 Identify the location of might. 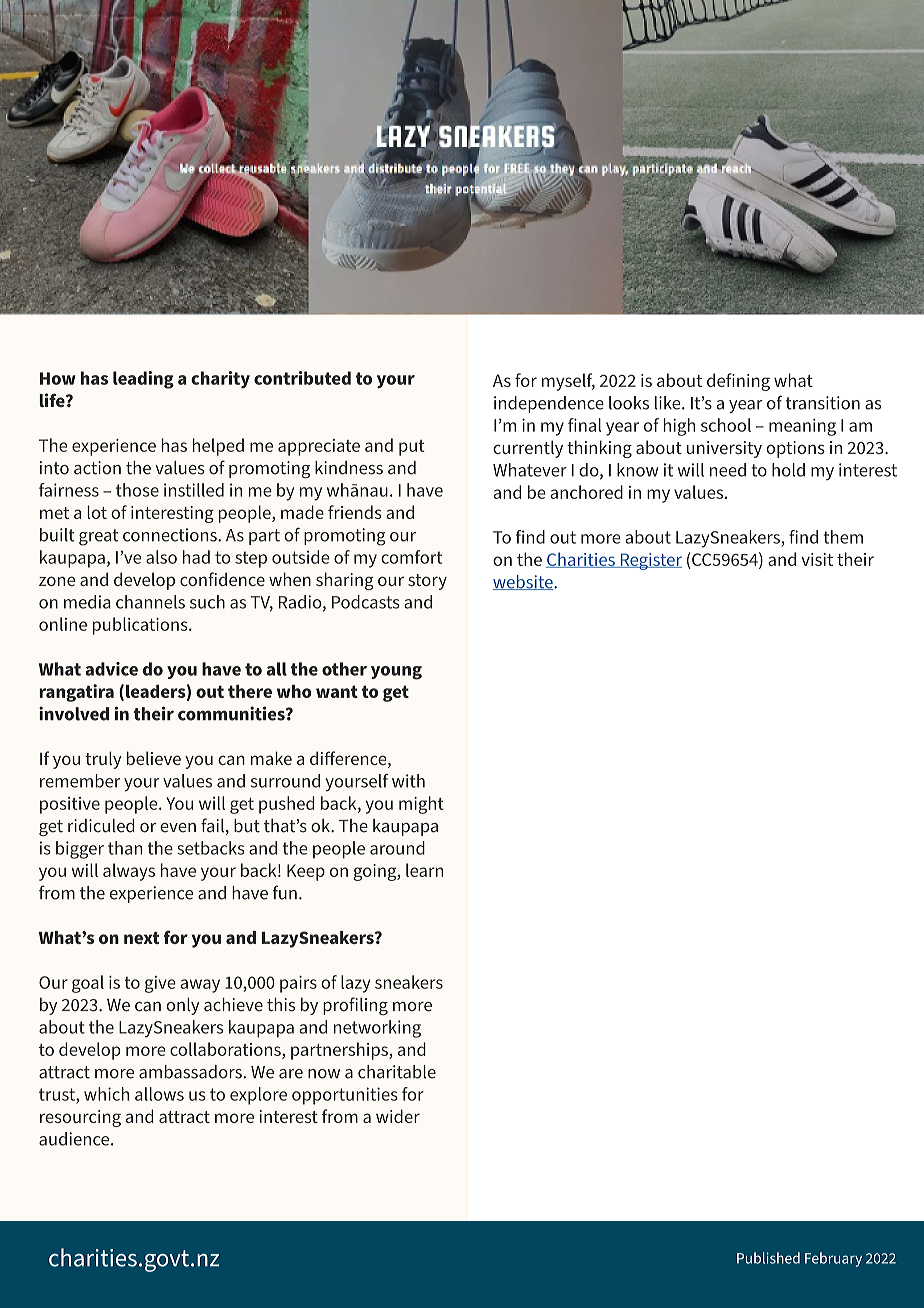
(421, 805).
